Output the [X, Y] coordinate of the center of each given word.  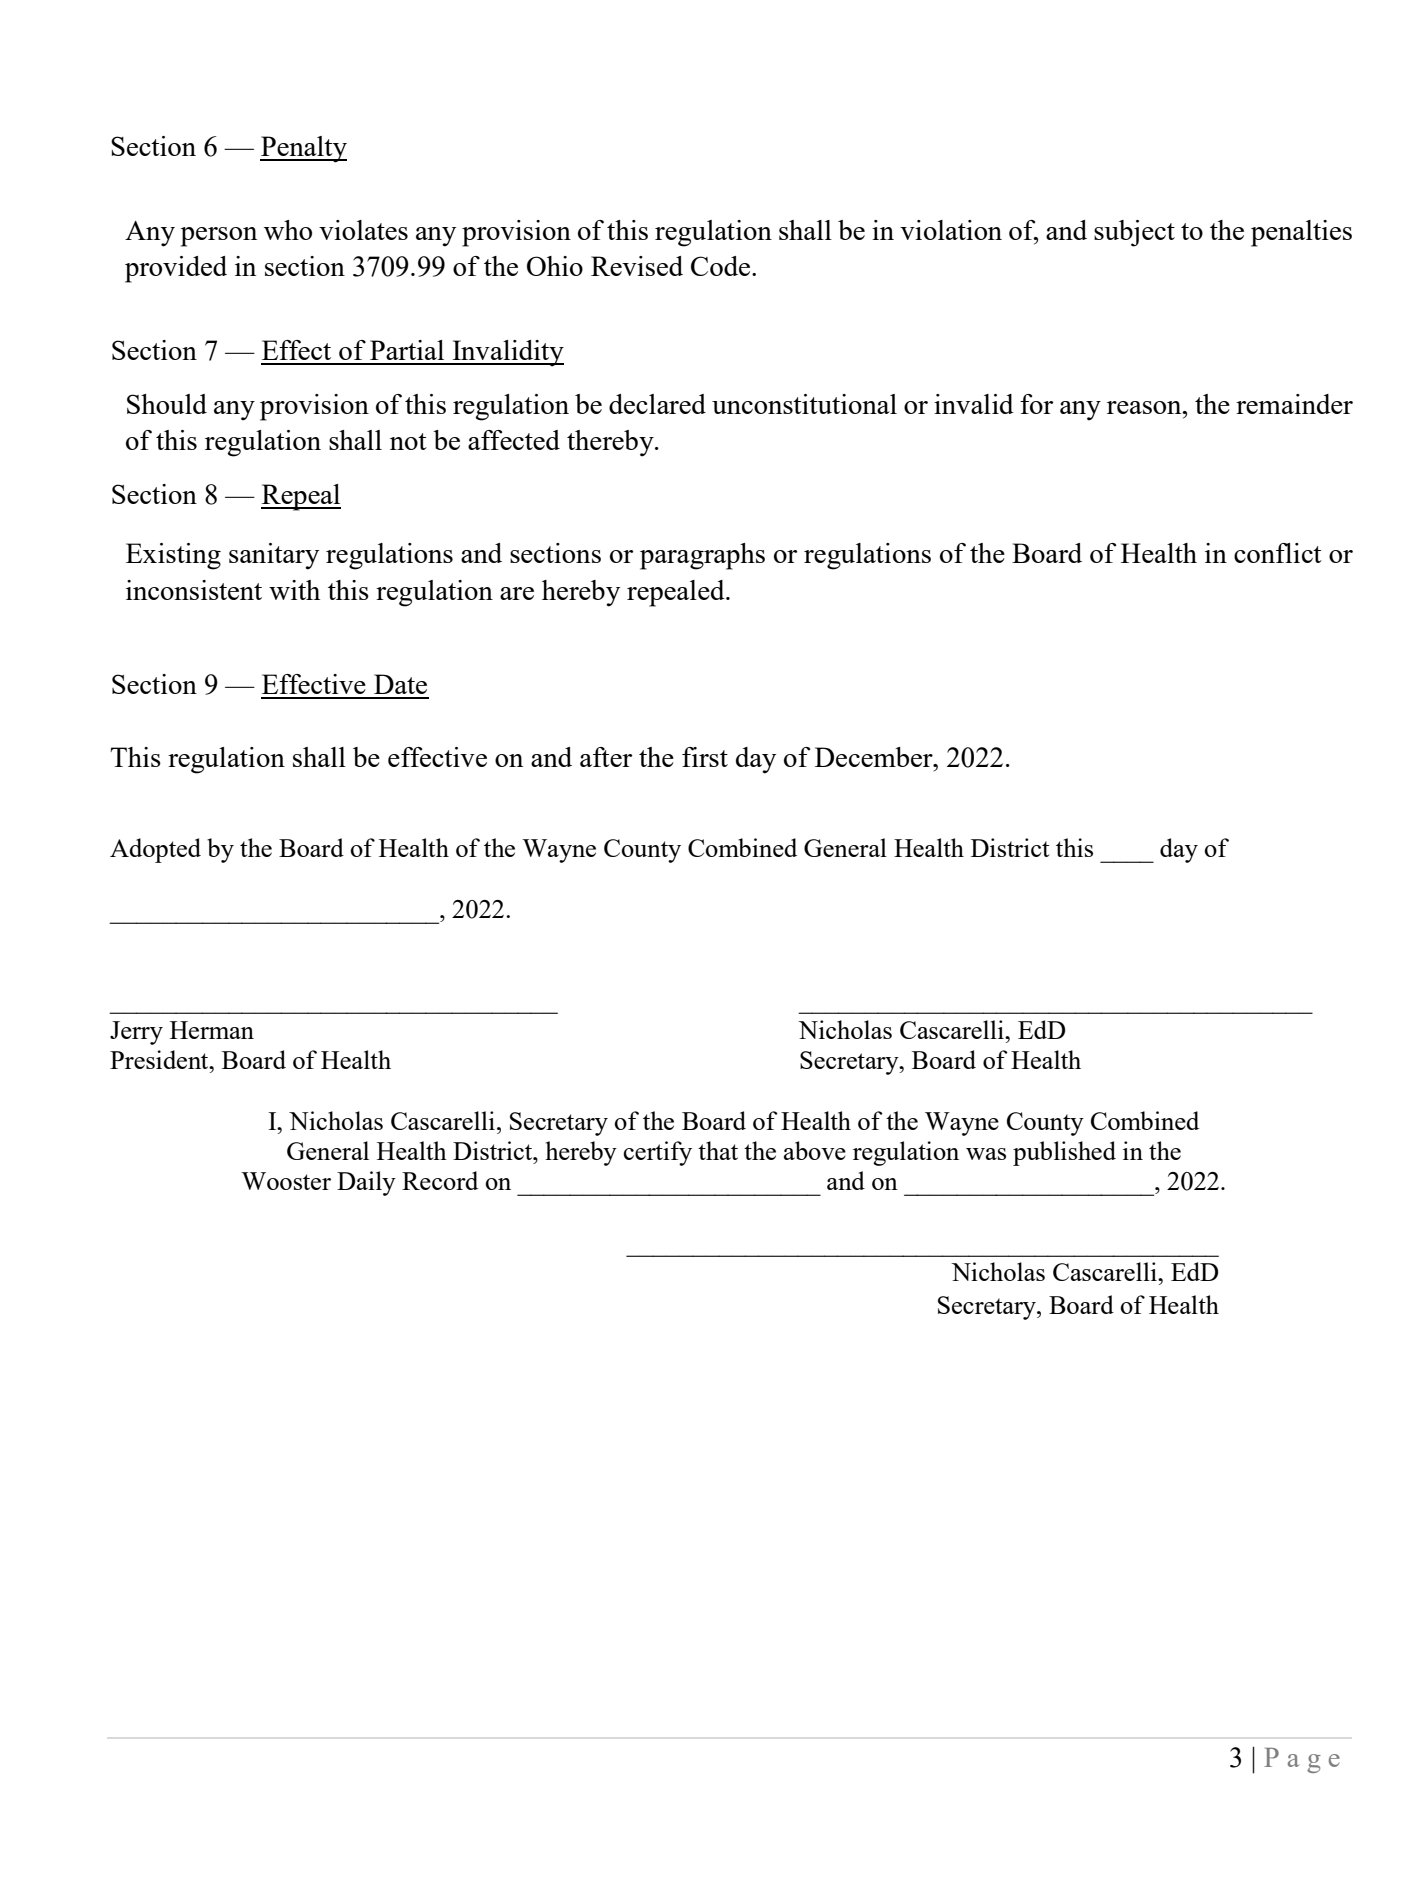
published [1064, 1153]
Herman [212, 1030]
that [718, 1150]
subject [1134, 233]
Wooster [286, 1181]
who [288, 230]
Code [722, 266]
